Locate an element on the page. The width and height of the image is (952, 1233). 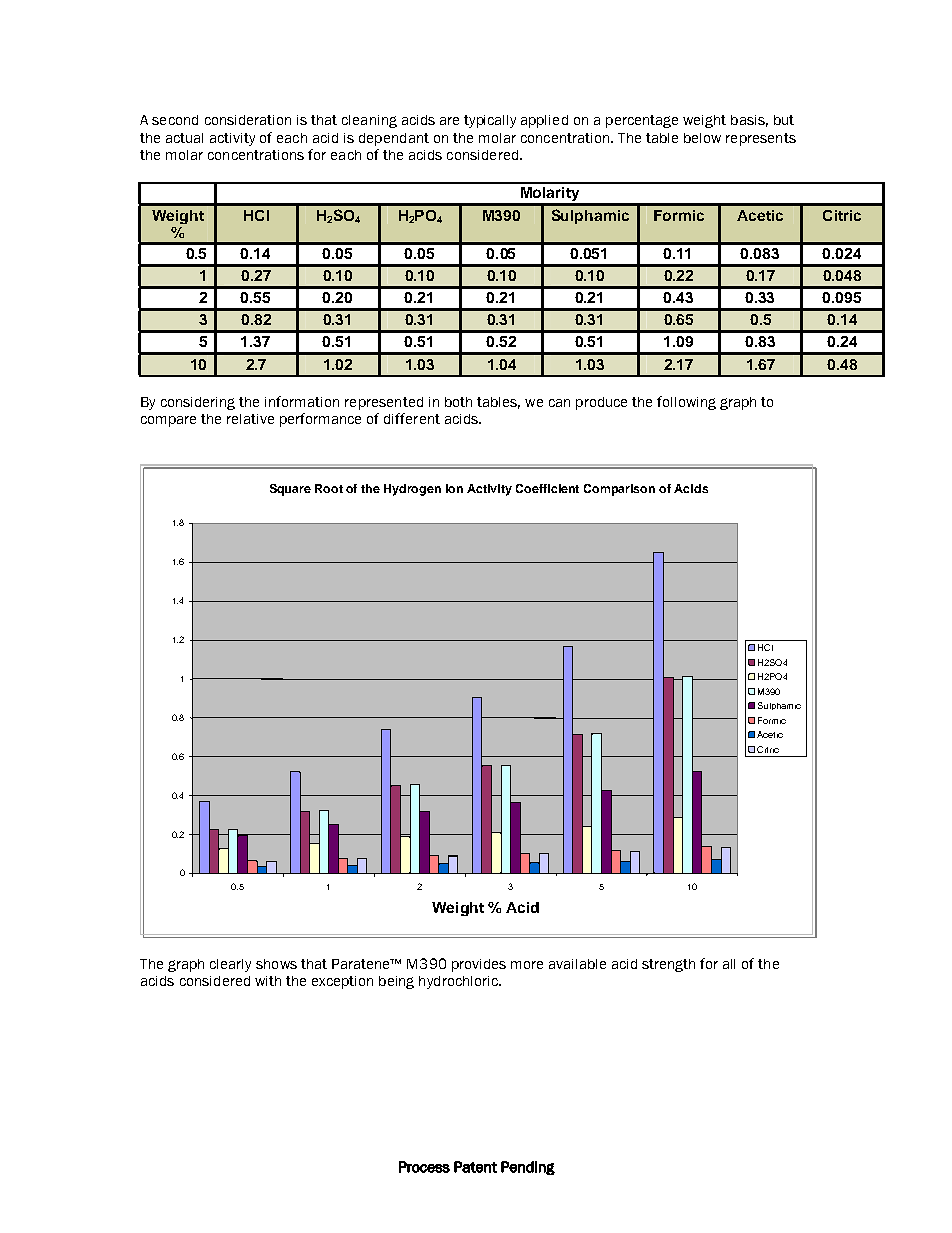
both is located at coordinates (458, 402).
